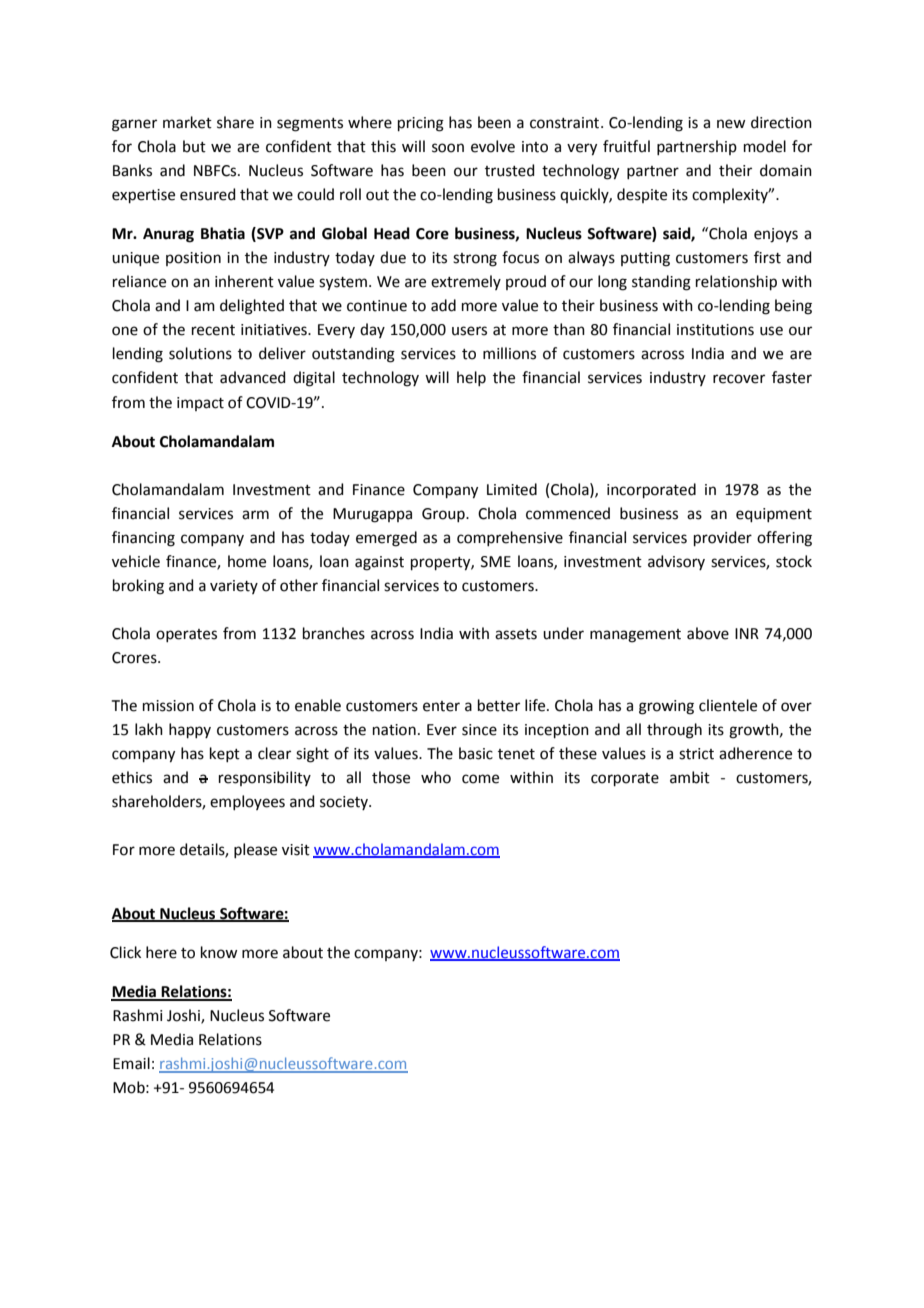  Describe the element at coordinates (190, 730) in the document. I see `happy` at that location.
